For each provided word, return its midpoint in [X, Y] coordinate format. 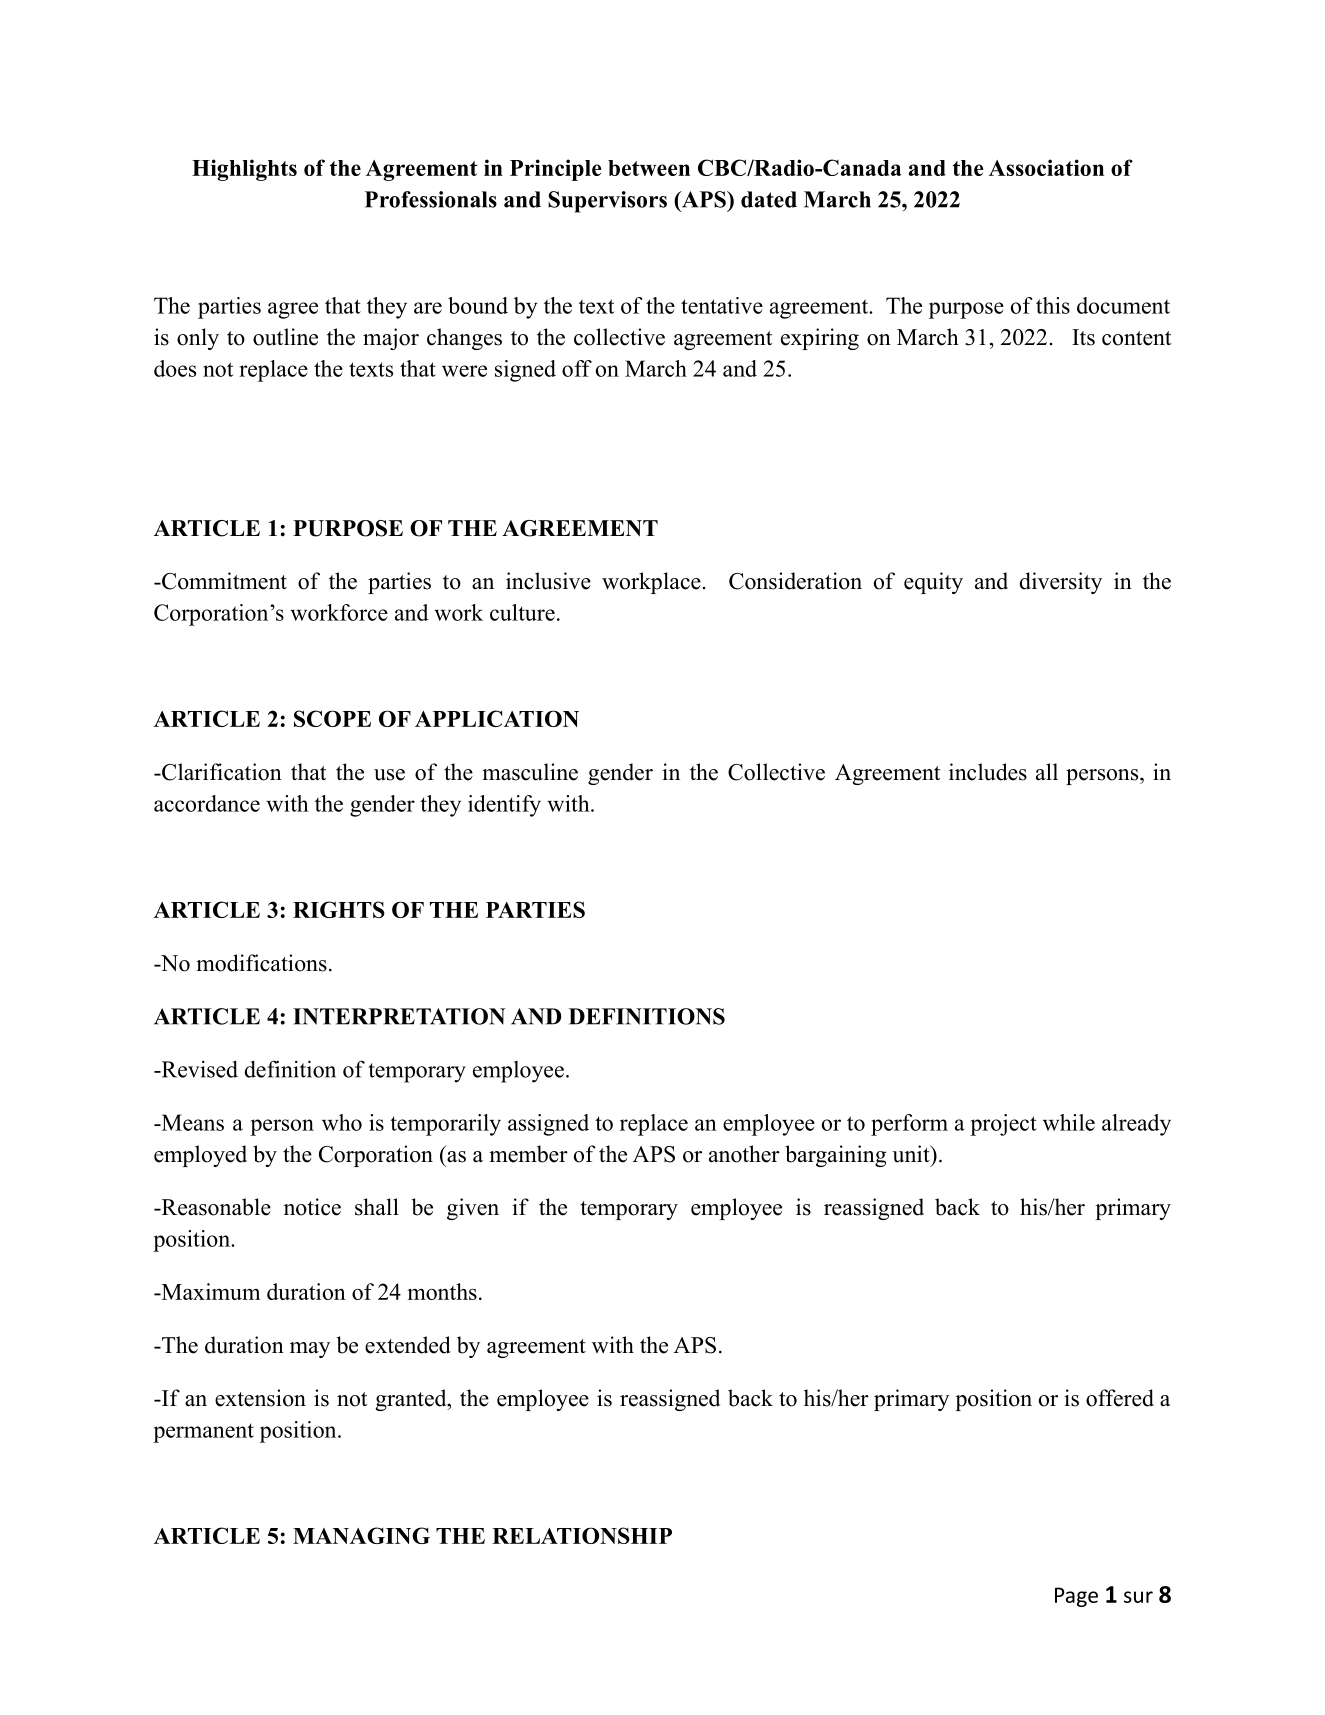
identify [504, 806]
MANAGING [361, 1535]
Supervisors [607, 202]
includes [988, 772]
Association [1046, 167]
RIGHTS [339, 909]
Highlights [244, 170]
